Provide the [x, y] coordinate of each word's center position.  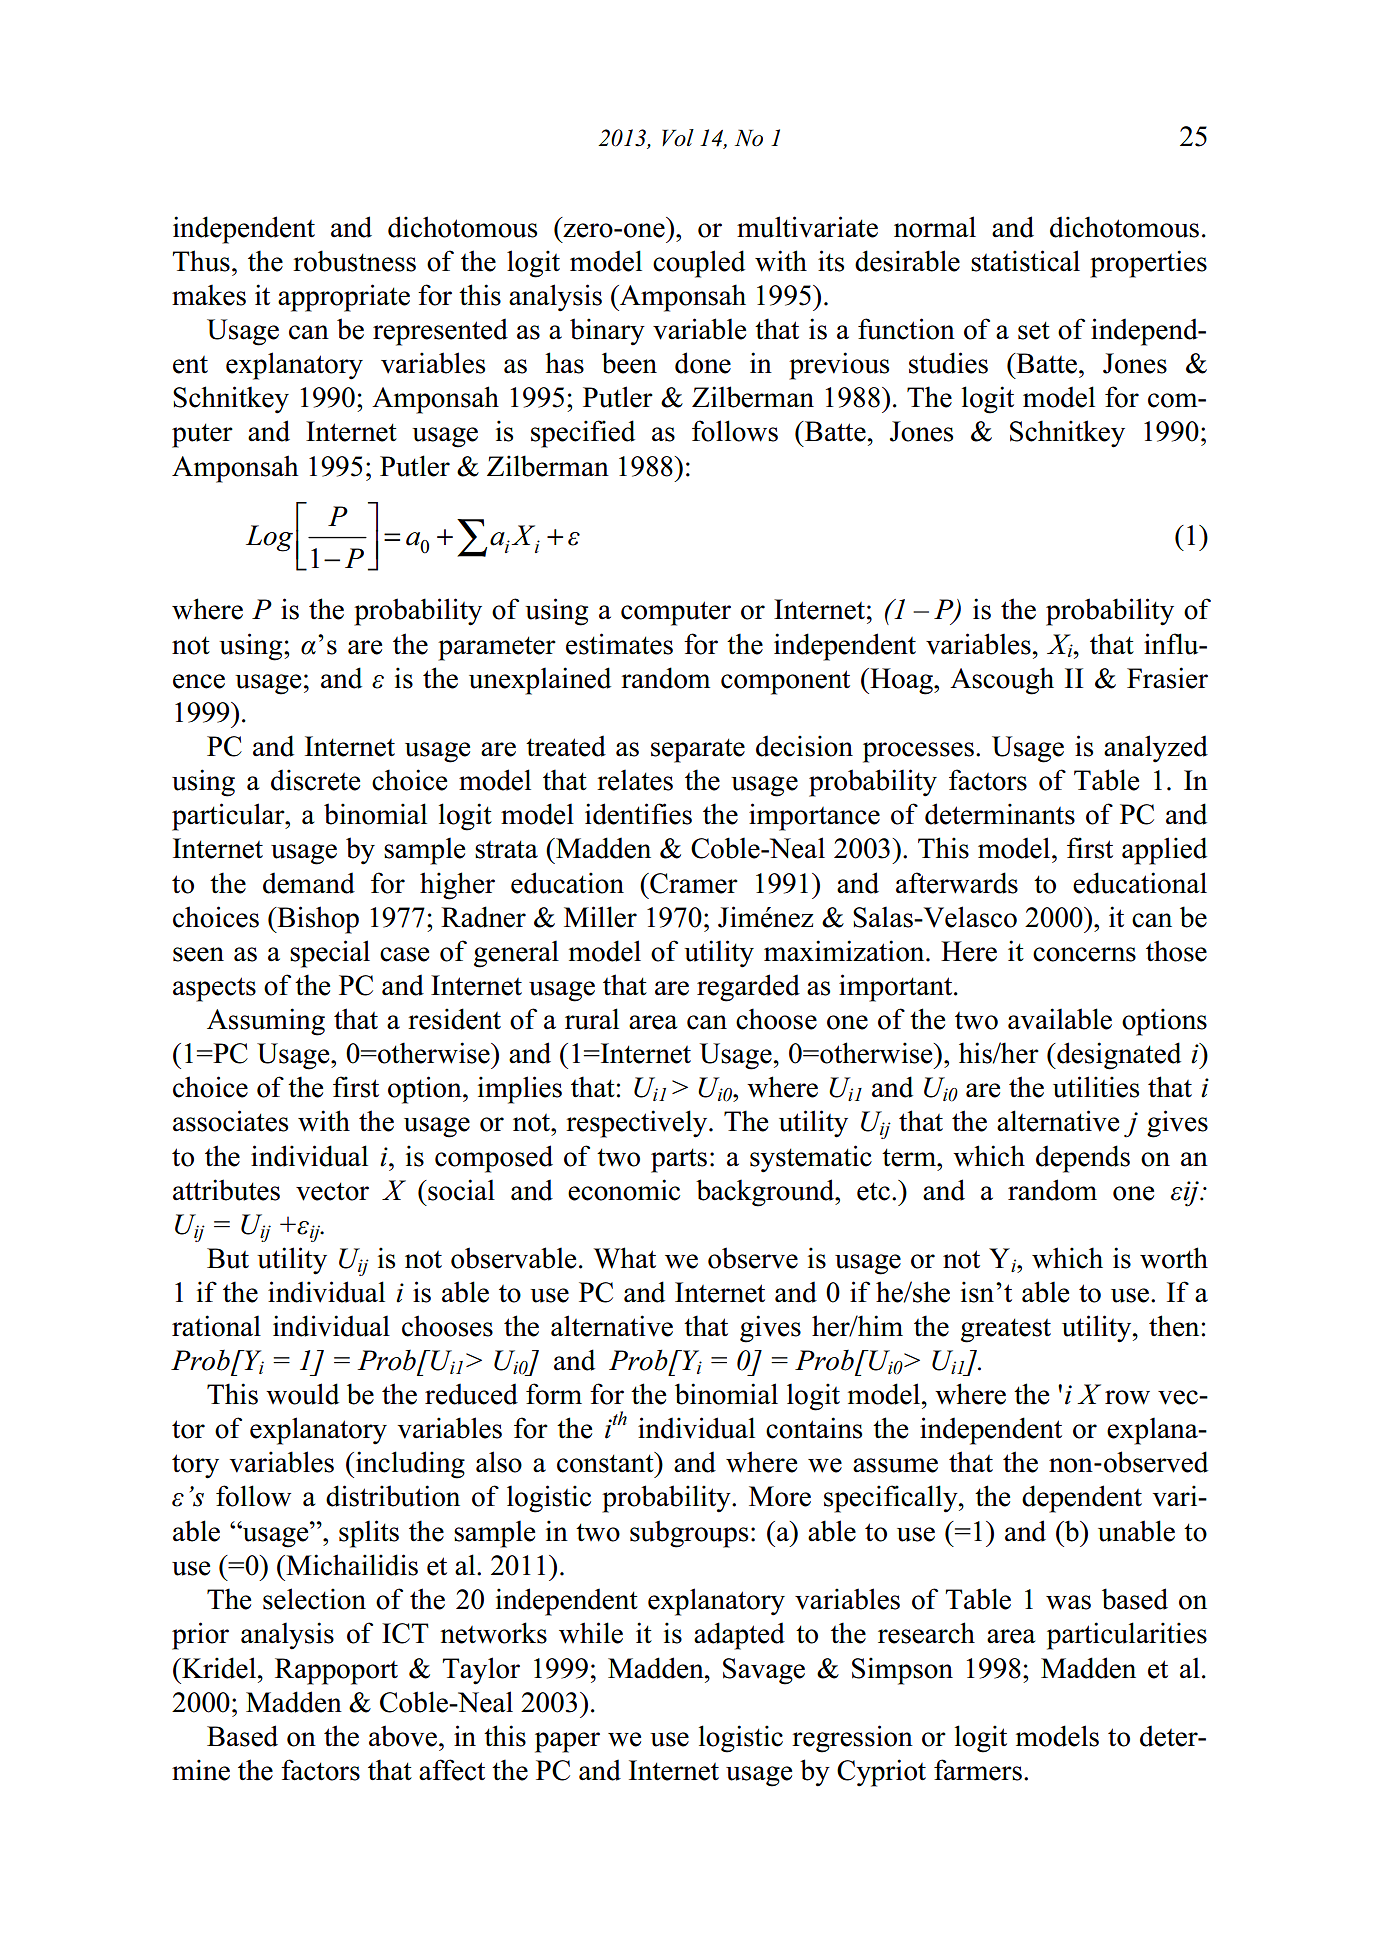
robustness [354, 261]
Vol [678, 138]
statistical [1025, 261]
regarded [748, 988]
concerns [1084, 954]
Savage [764, 1671]
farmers [978, 1770]
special [330, 954]
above [403, 1736]
